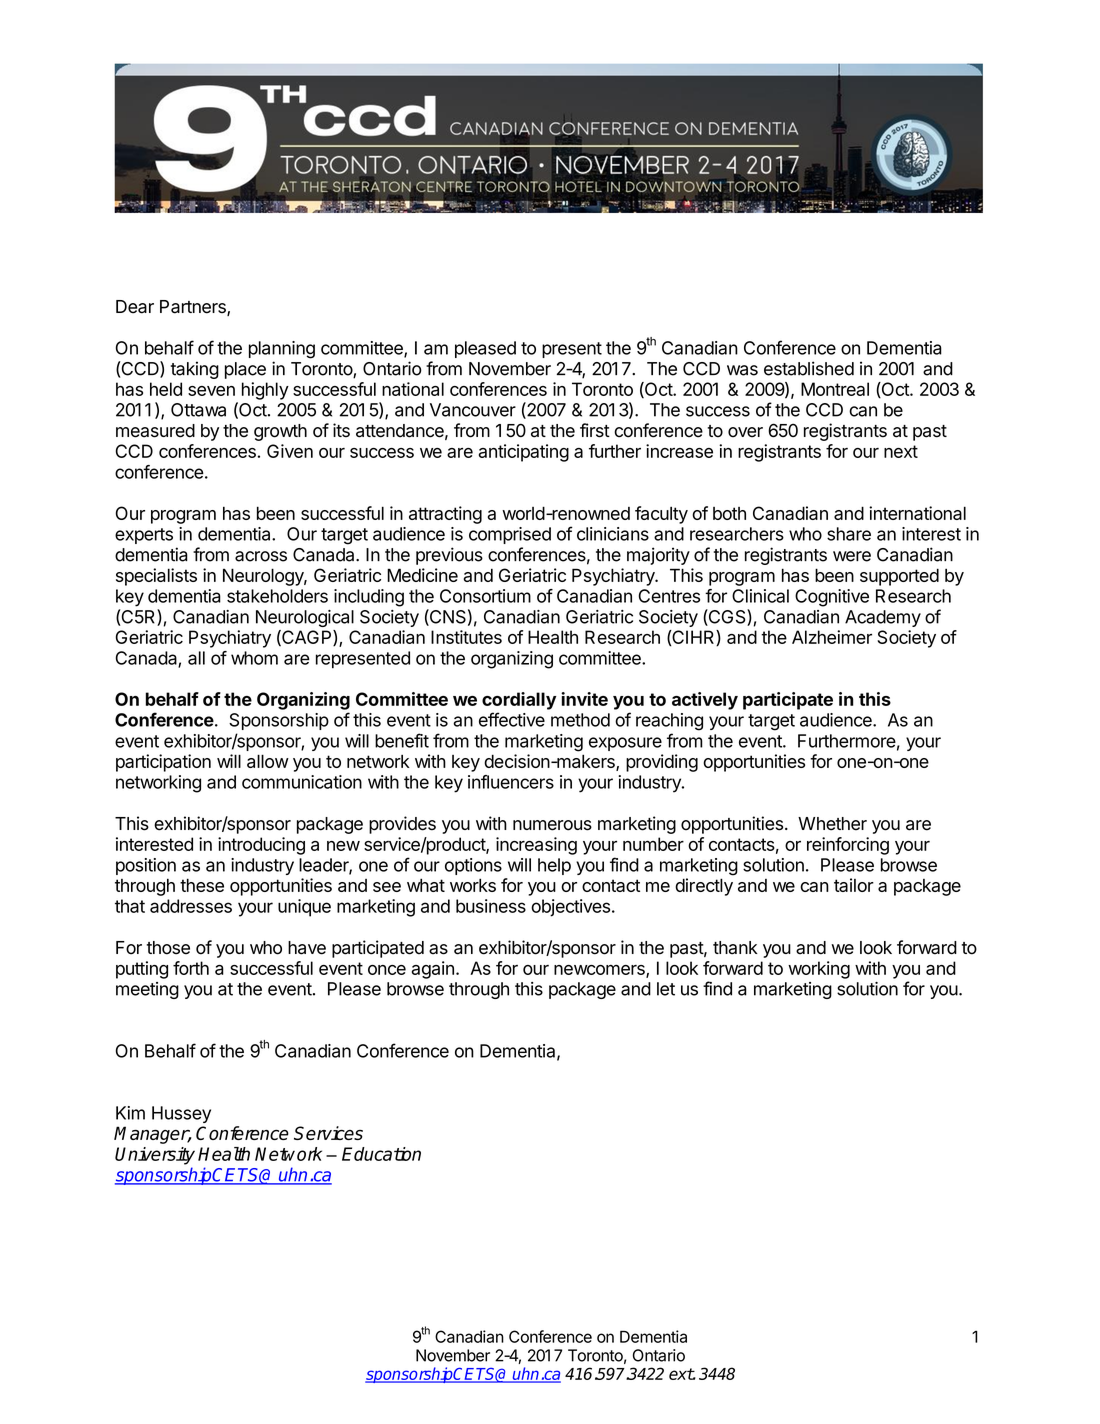  What do you see at coordinates (473, 410) in the page?
I see `Vancouver` at bounding box center [473, 410].
